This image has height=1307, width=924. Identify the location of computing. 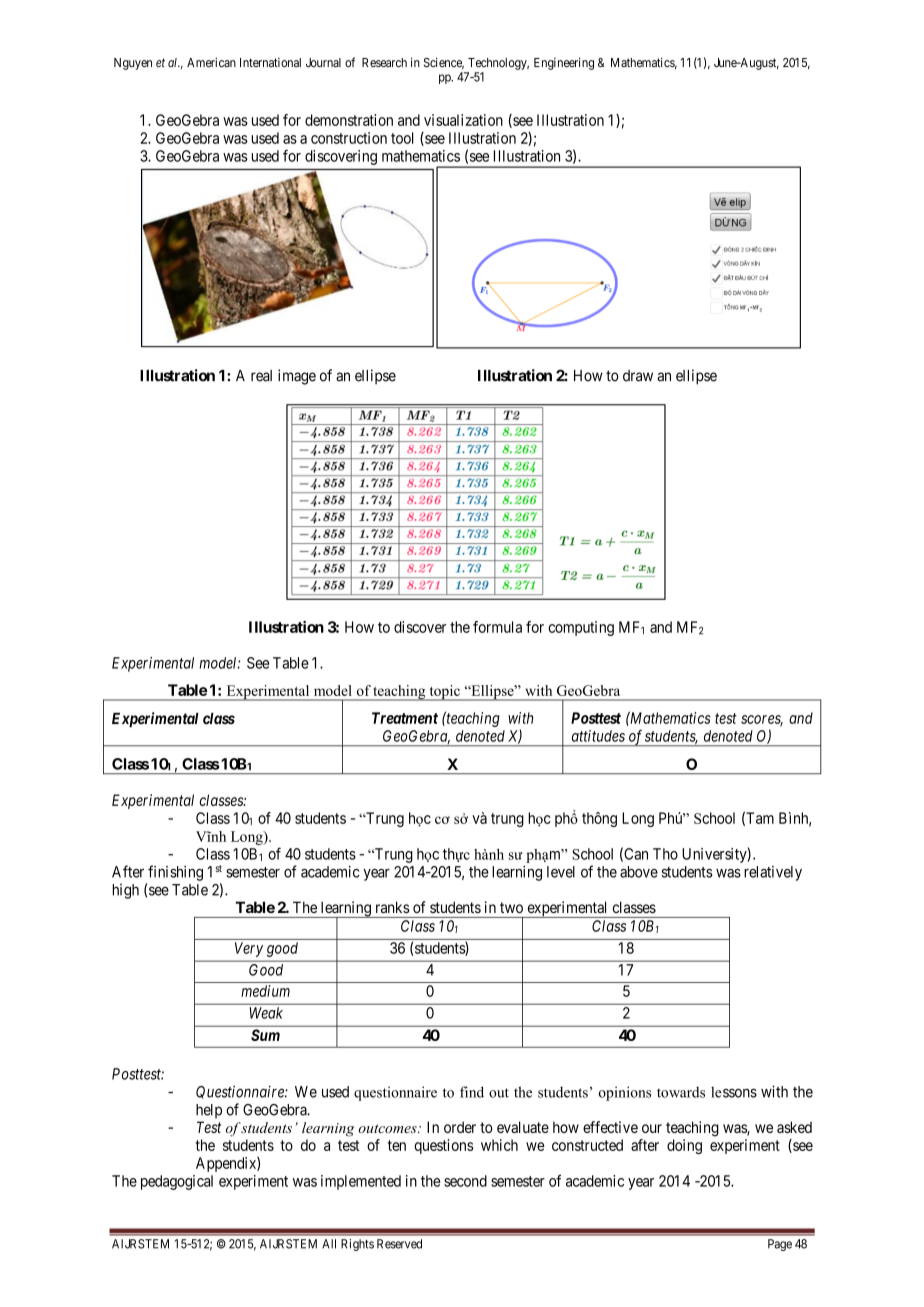
(581, 628).
